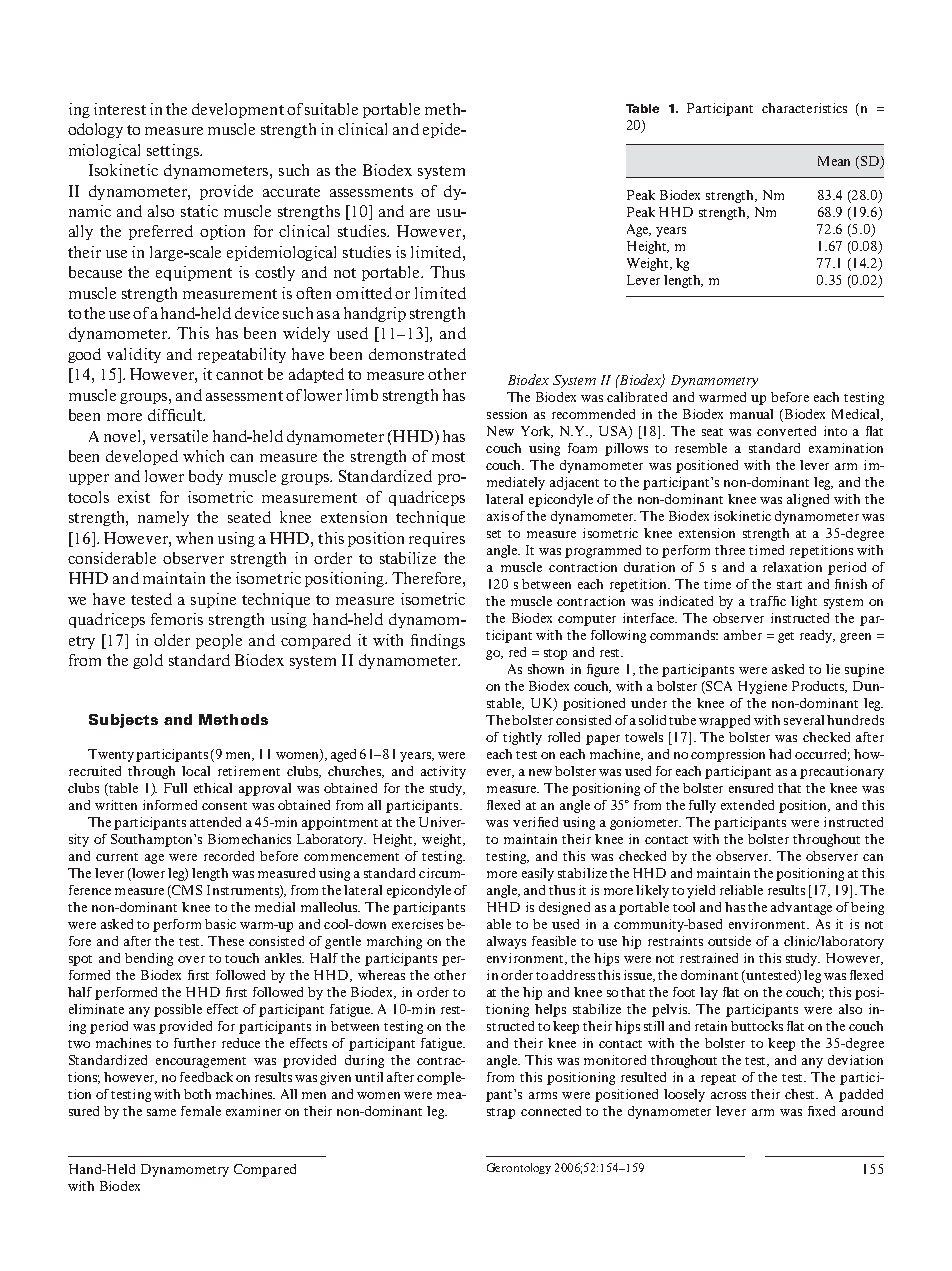 The width and height of the image is (952, 1271). What do you see at coordinates (291, 192) in the image?
I see `accurate` at bounding box center [291, 192].
